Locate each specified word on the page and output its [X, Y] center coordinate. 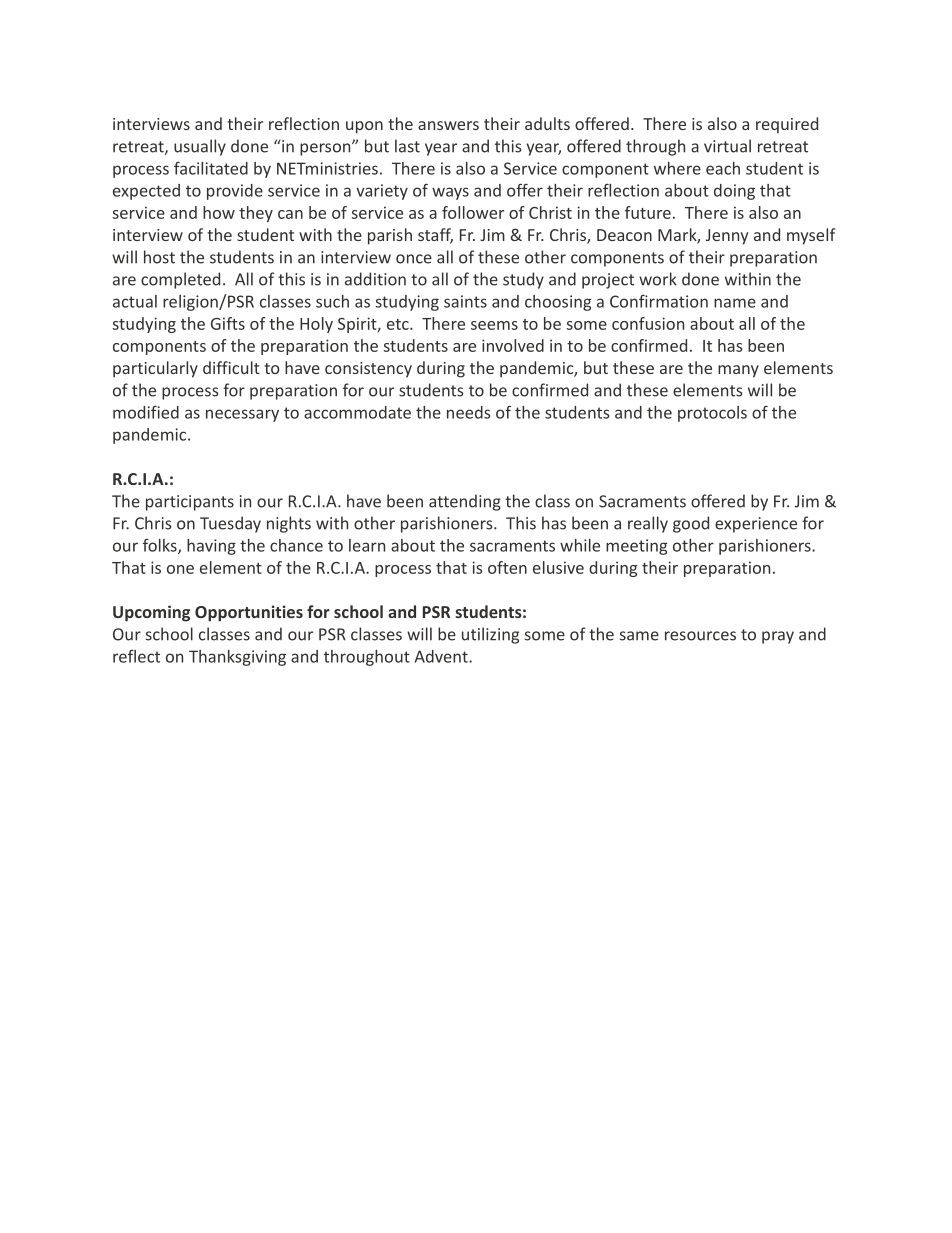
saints [465, 301]
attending [465, 502]
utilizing [490, 635]
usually [200, 147]
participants [190, 503]
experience [756, 525]
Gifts [228, 323]
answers [448, 125]
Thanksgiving [237, 658]
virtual [727, 146]
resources [700, 636]
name [735, 303]
